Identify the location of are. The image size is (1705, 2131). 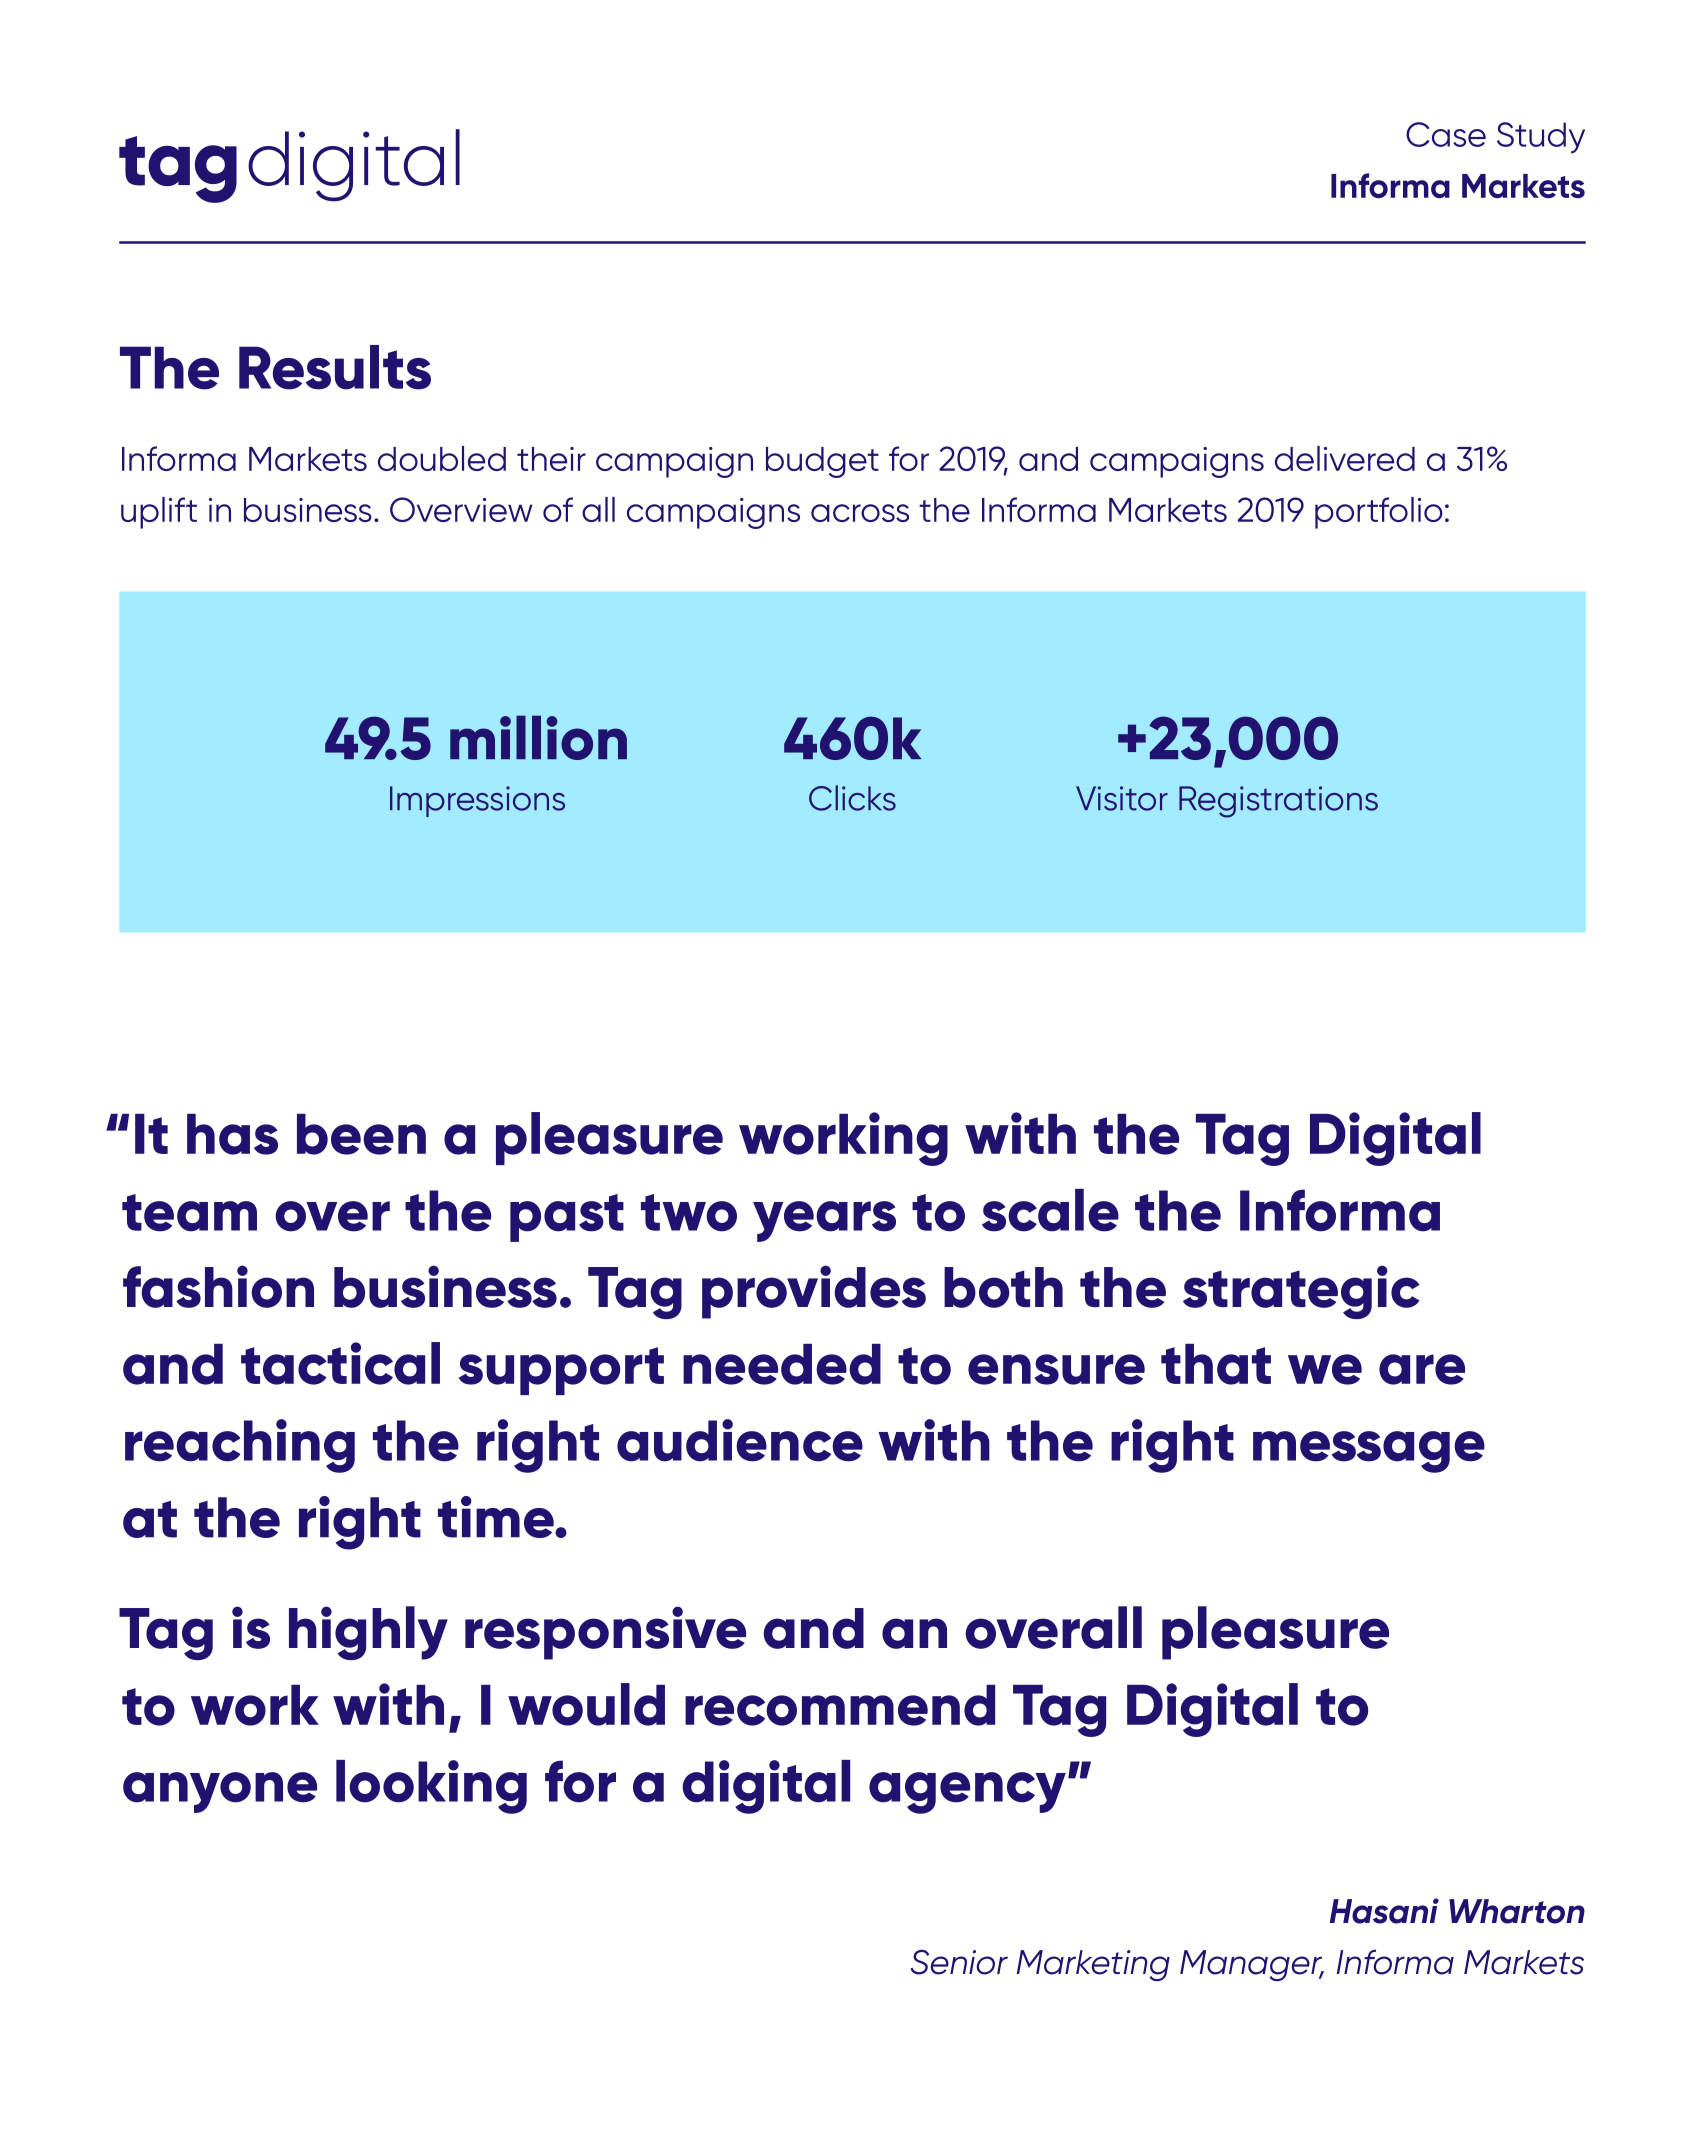
(1422, 1369).
